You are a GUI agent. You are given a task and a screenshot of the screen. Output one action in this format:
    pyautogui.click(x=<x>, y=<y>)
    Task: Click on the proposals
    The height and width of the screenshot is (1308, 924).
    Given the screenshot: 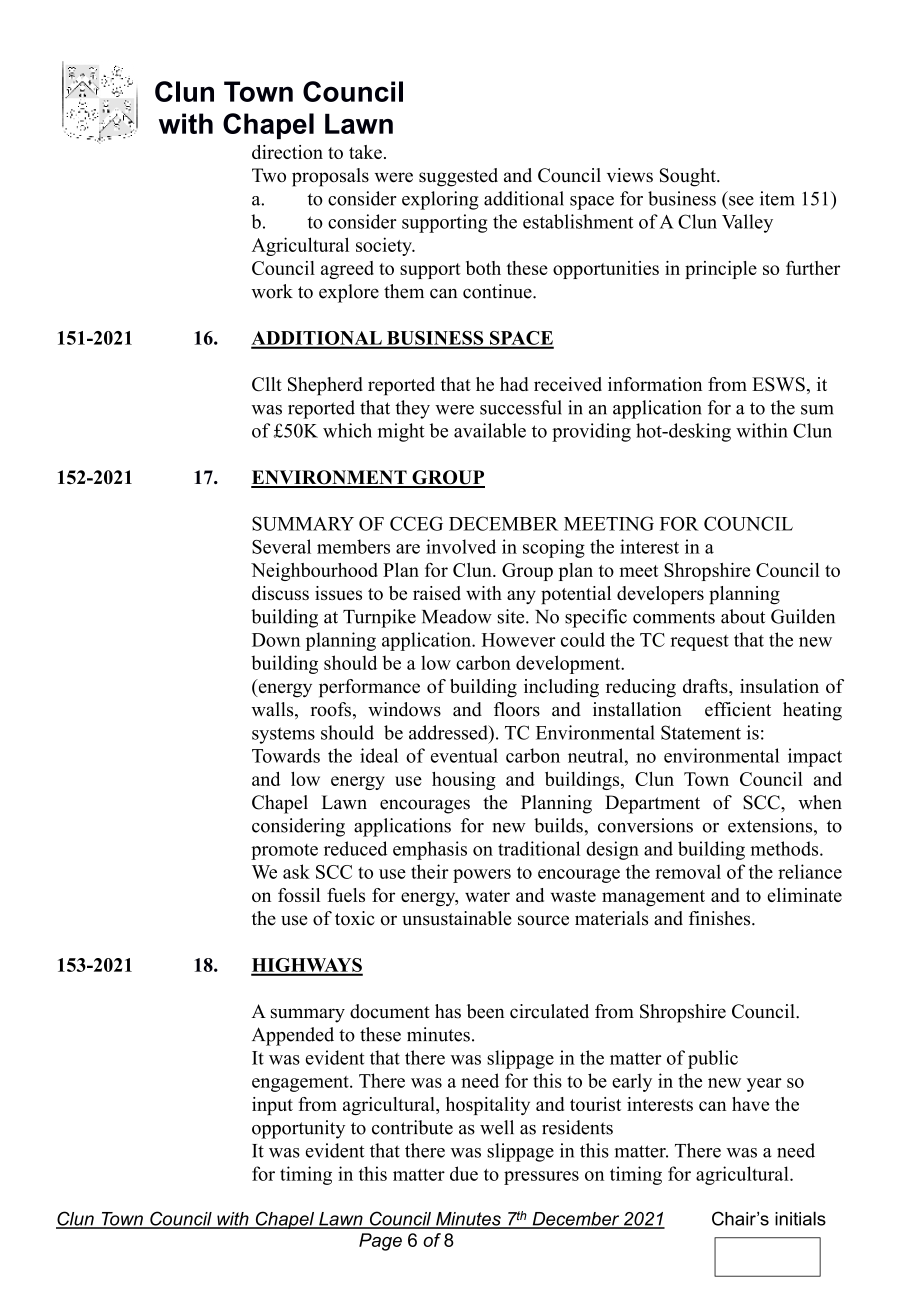 What is the action you would take?
    pyautogui.click(x=330, y=177)
